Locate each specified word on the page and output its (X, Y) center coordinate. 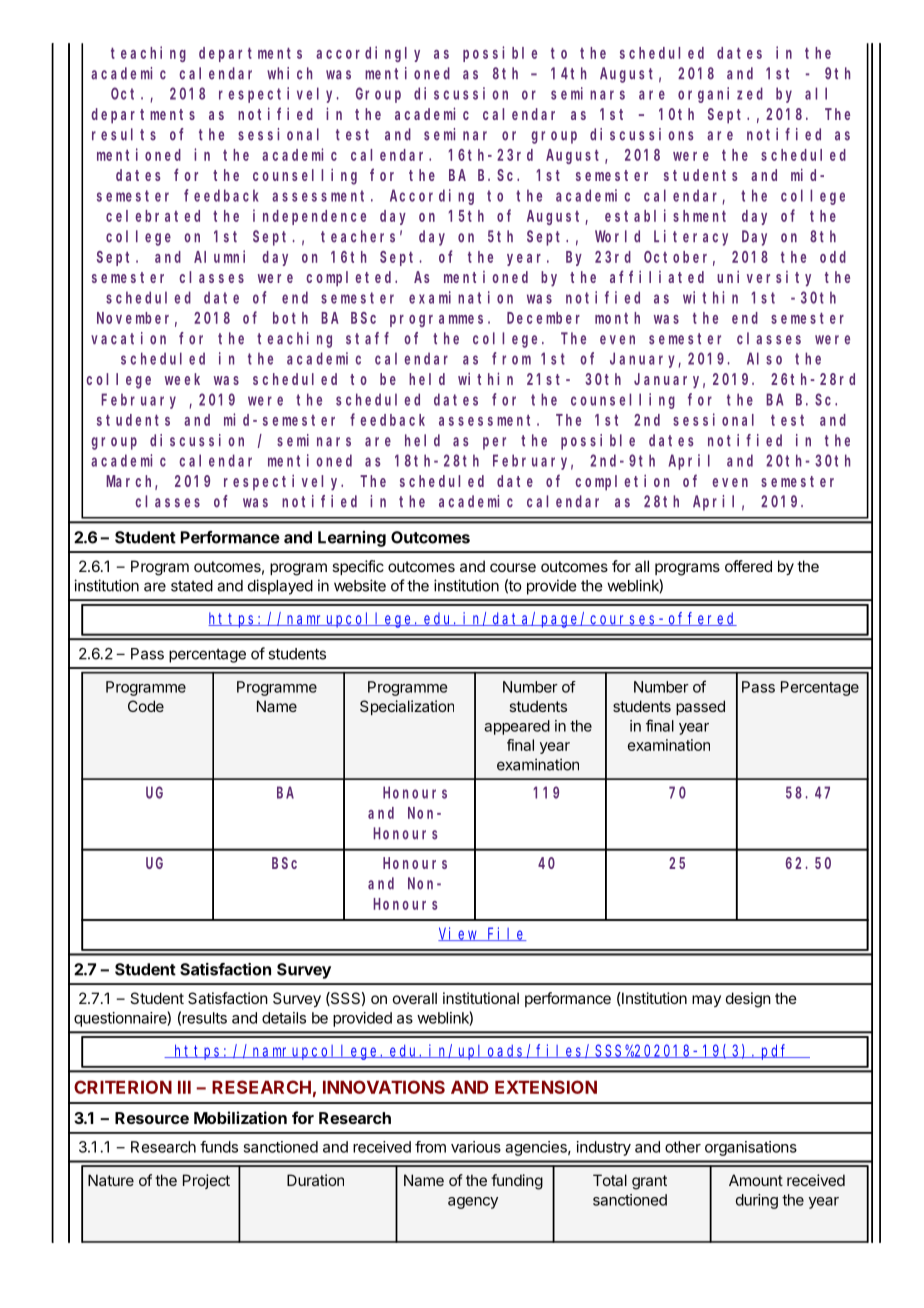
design (748, 1000)
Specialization (407, 707)
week (182, 379)
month (617, 318)
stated (192, 586)
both (290, 318)
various (476, 1147)
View (459, 934)
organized (720, 95)
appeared (517, 727)
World (617, 236)
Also (764, 358)
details (284, 1018)
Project (206, 1181)
